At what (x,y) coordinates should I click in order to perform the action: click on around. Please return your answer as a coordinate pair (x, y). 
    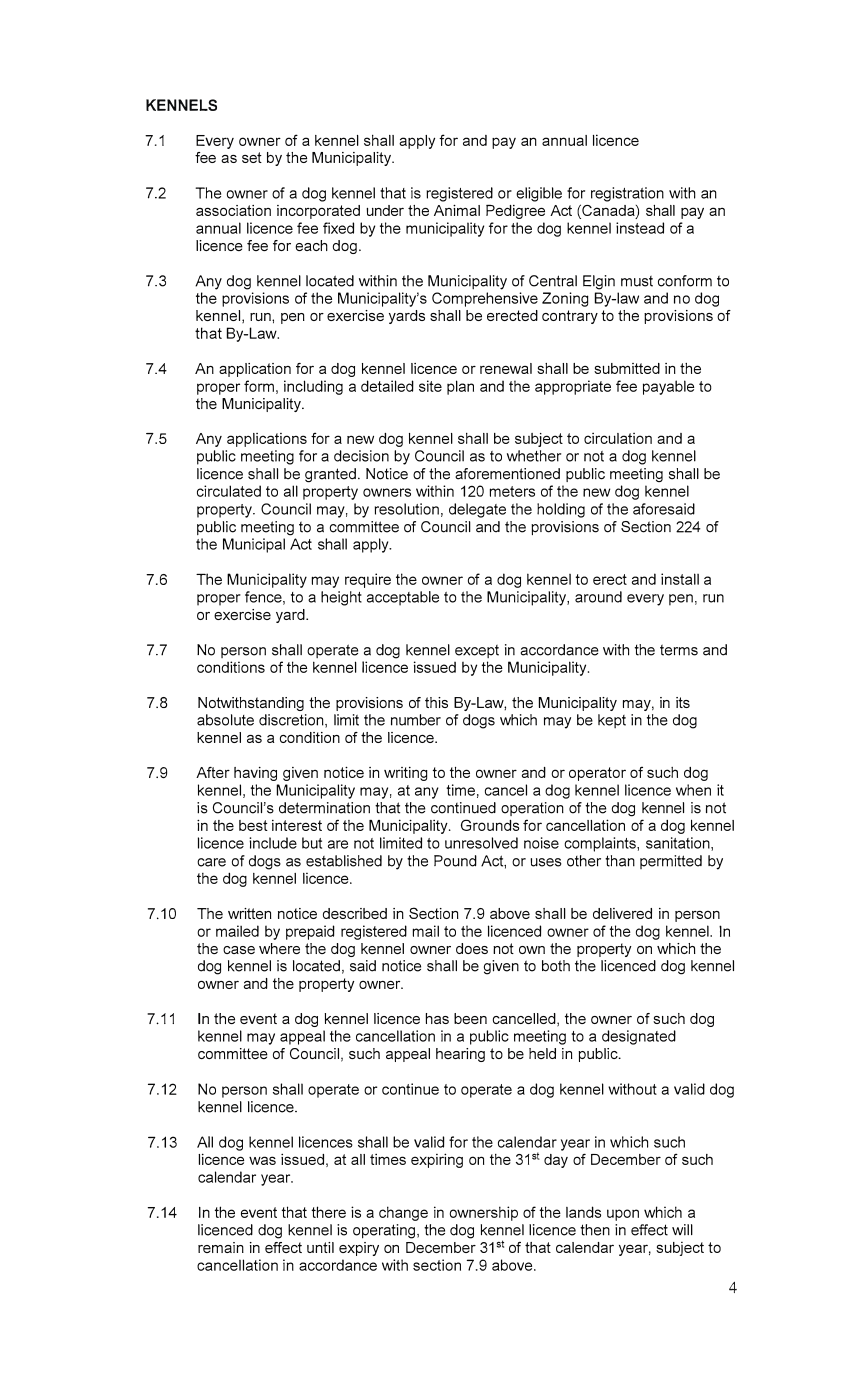
    Looking at the image, I should click on (598, 597).
